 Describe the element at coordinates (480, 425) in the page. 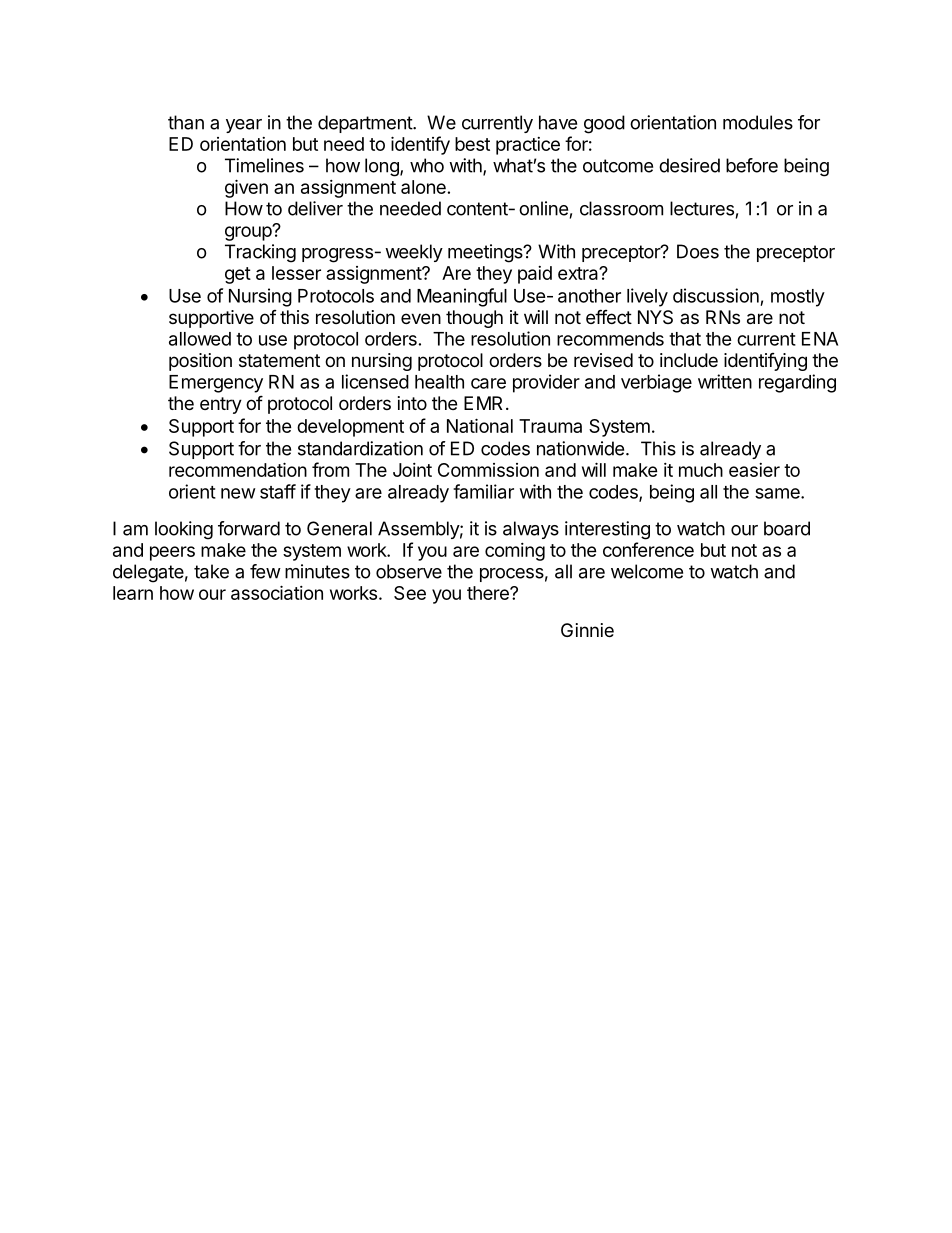

I see `National` at that location.
